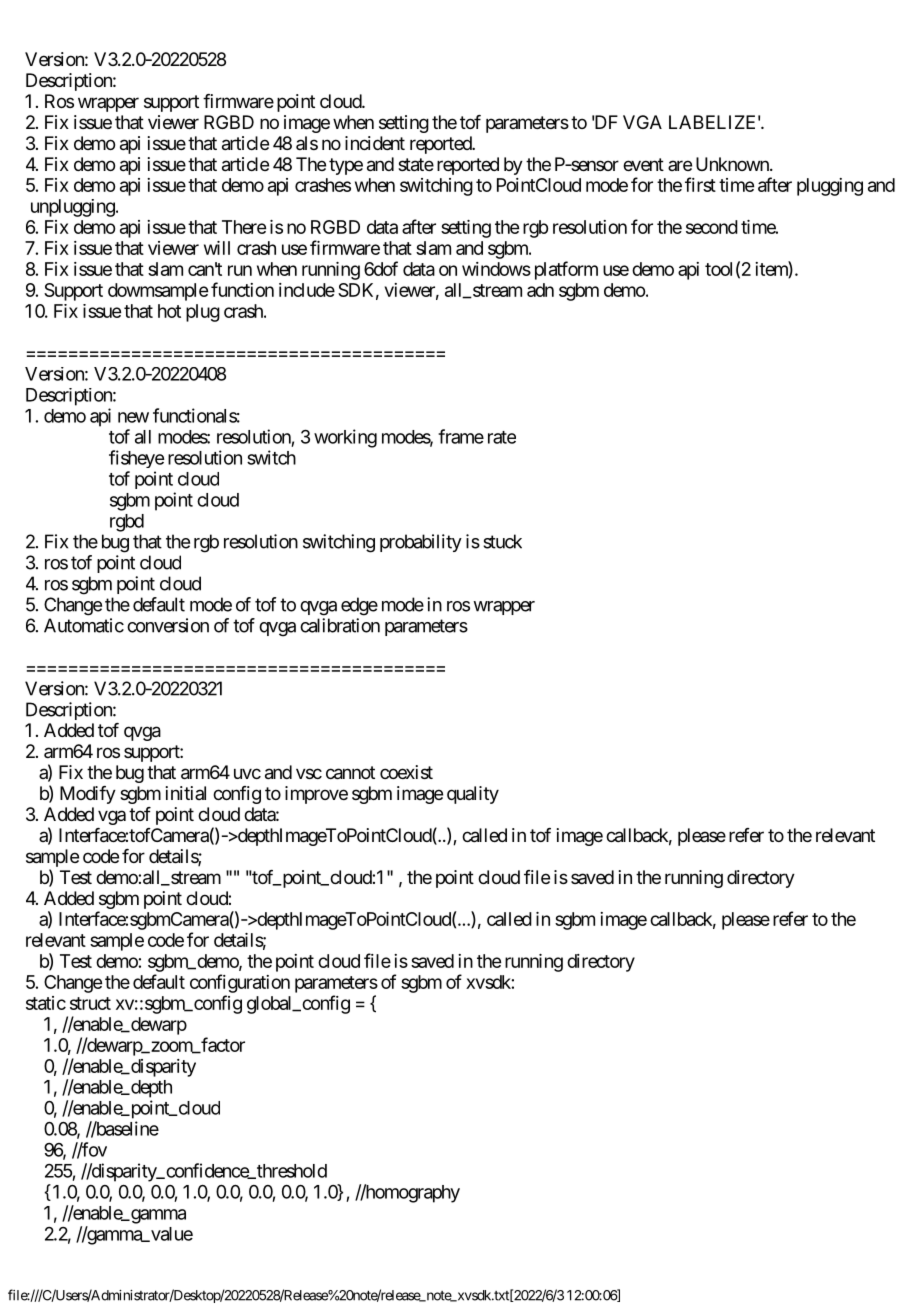 This image has width=924, height=1308. Describe the element at coordinates (406, 772) in the image. I see `coexist` at that location.
